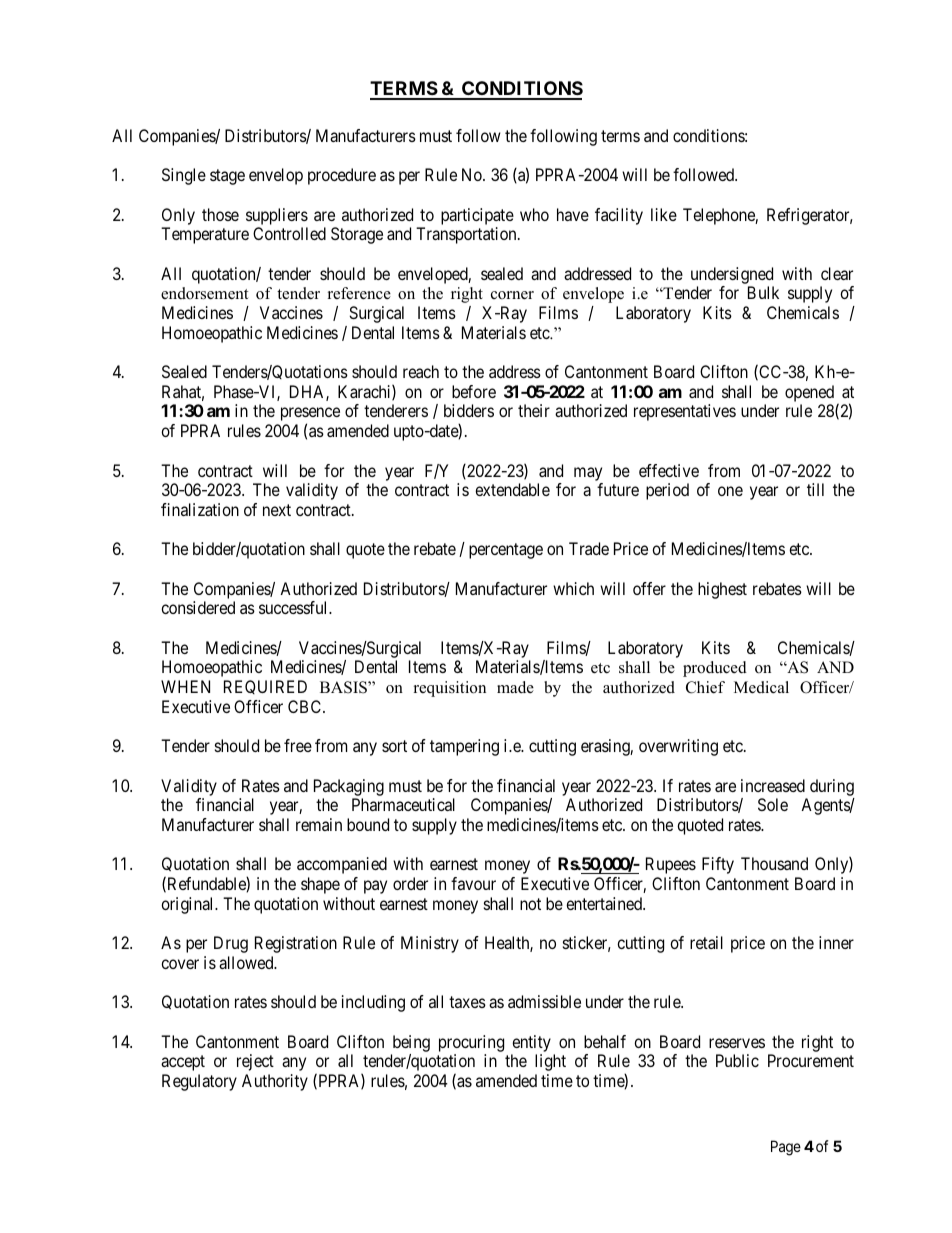 The width and height of the screenshot is (952, 1233). I want to click on percentage, so click(506, 551).
